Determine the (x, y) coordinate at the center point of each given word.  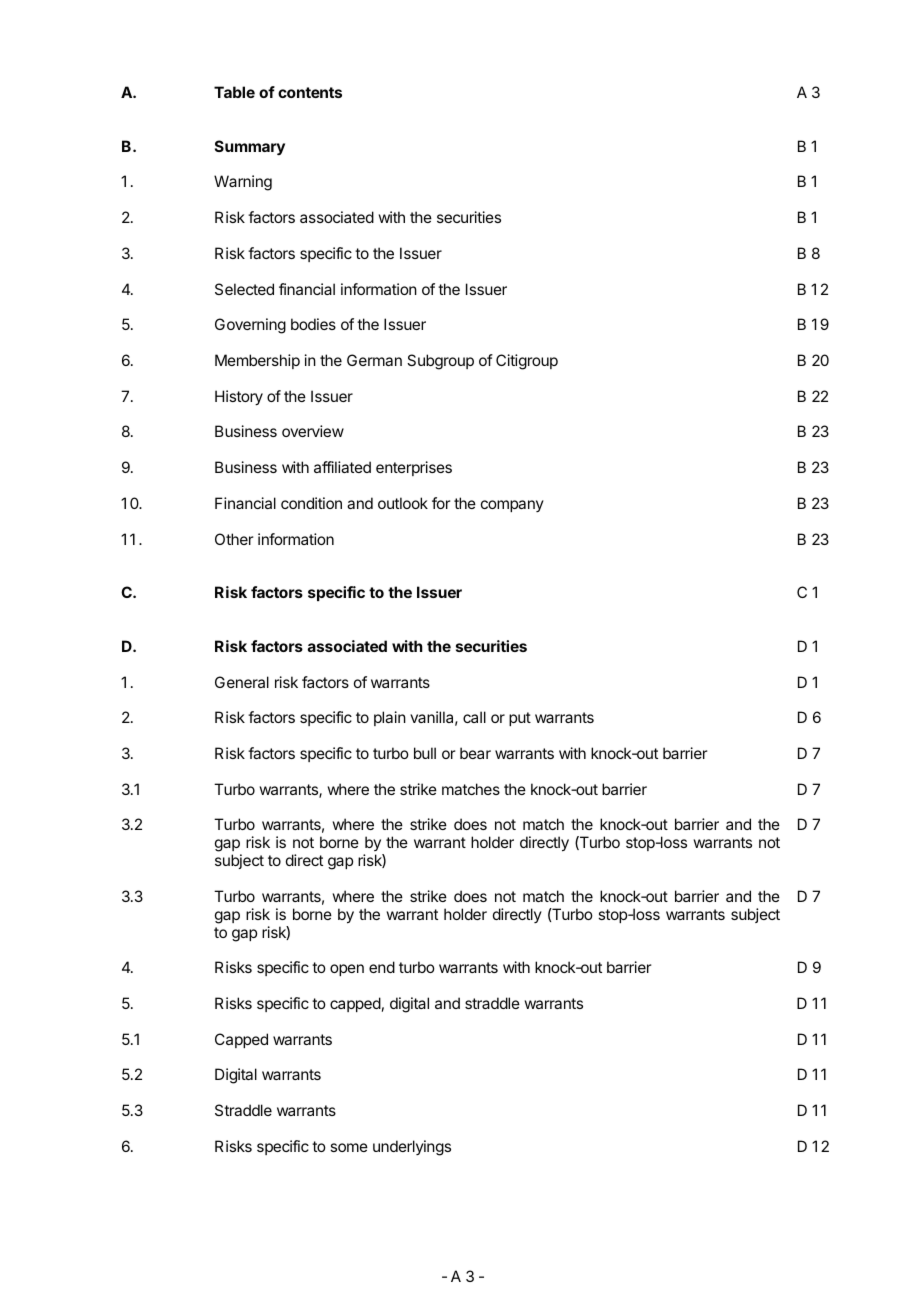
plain (390, 718)
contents (310, 92)
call (474, 717)
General (242, 682)
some (349, 1147)
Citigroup (527, 362)
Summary (250, 148)
